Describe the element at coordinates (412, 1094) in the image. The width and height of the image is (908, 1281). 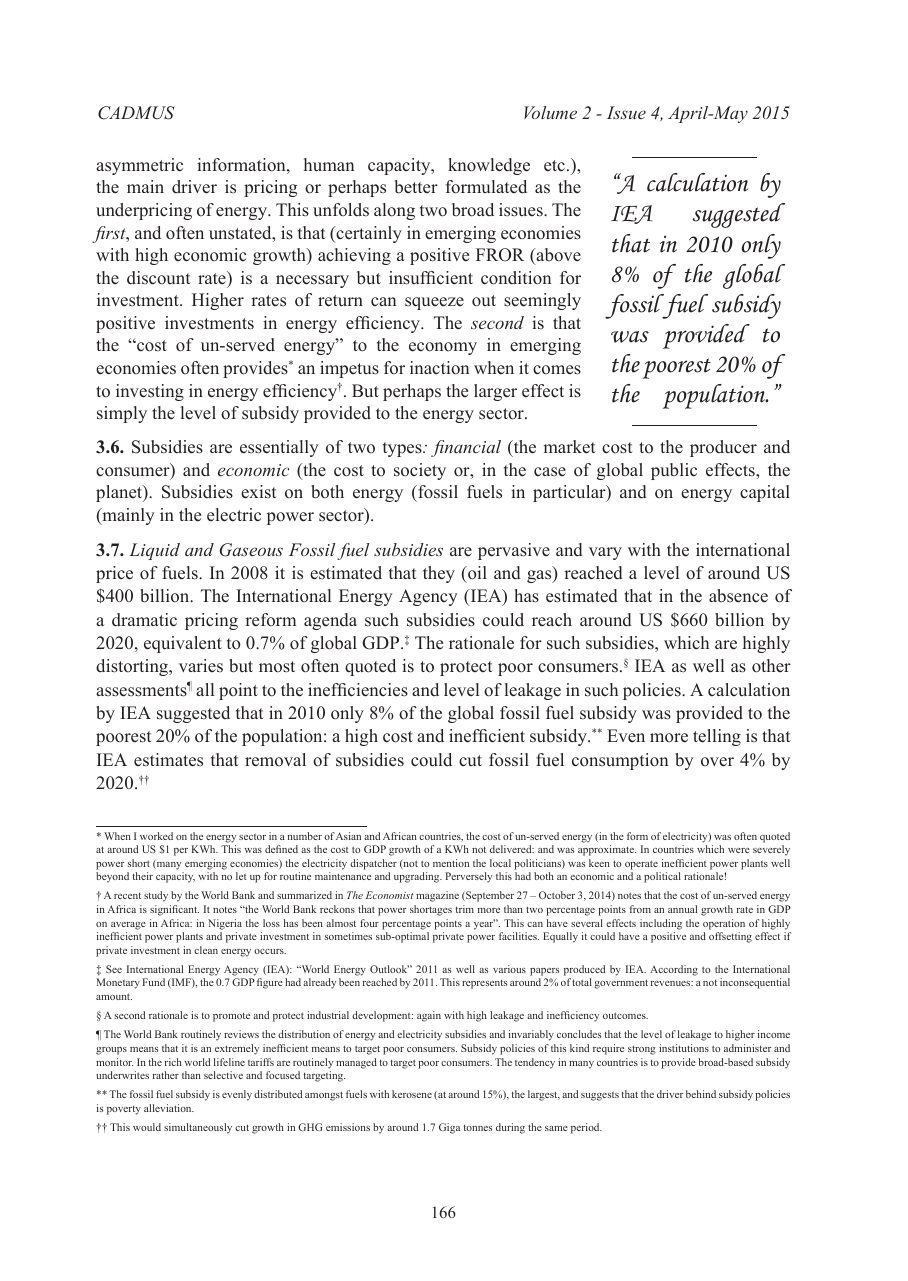
I see `kerosene` at that location.
